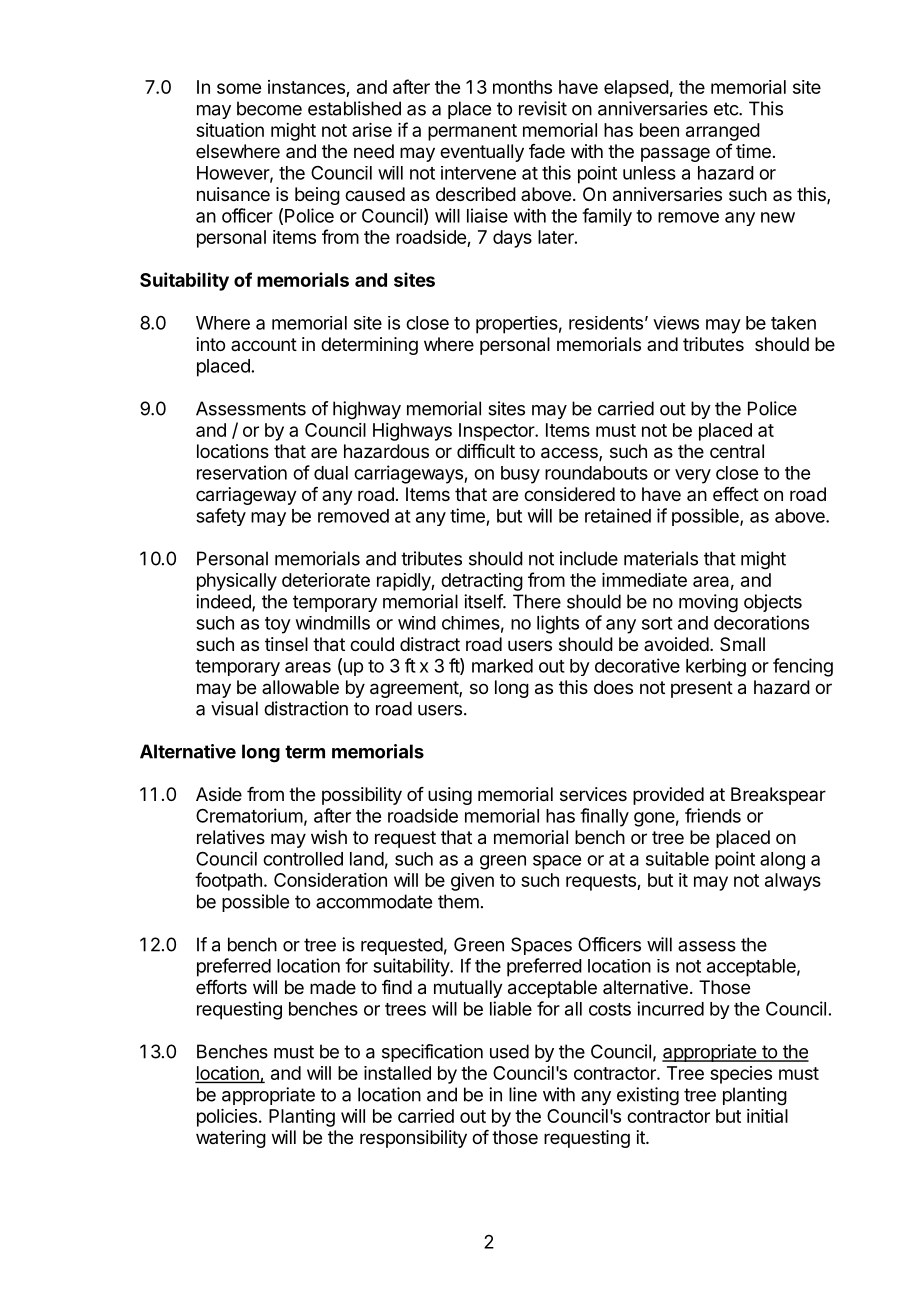  What do you see at coordinates (727, 109) in the screenshot?
I see `etc` at bounding box center [727, 109].
